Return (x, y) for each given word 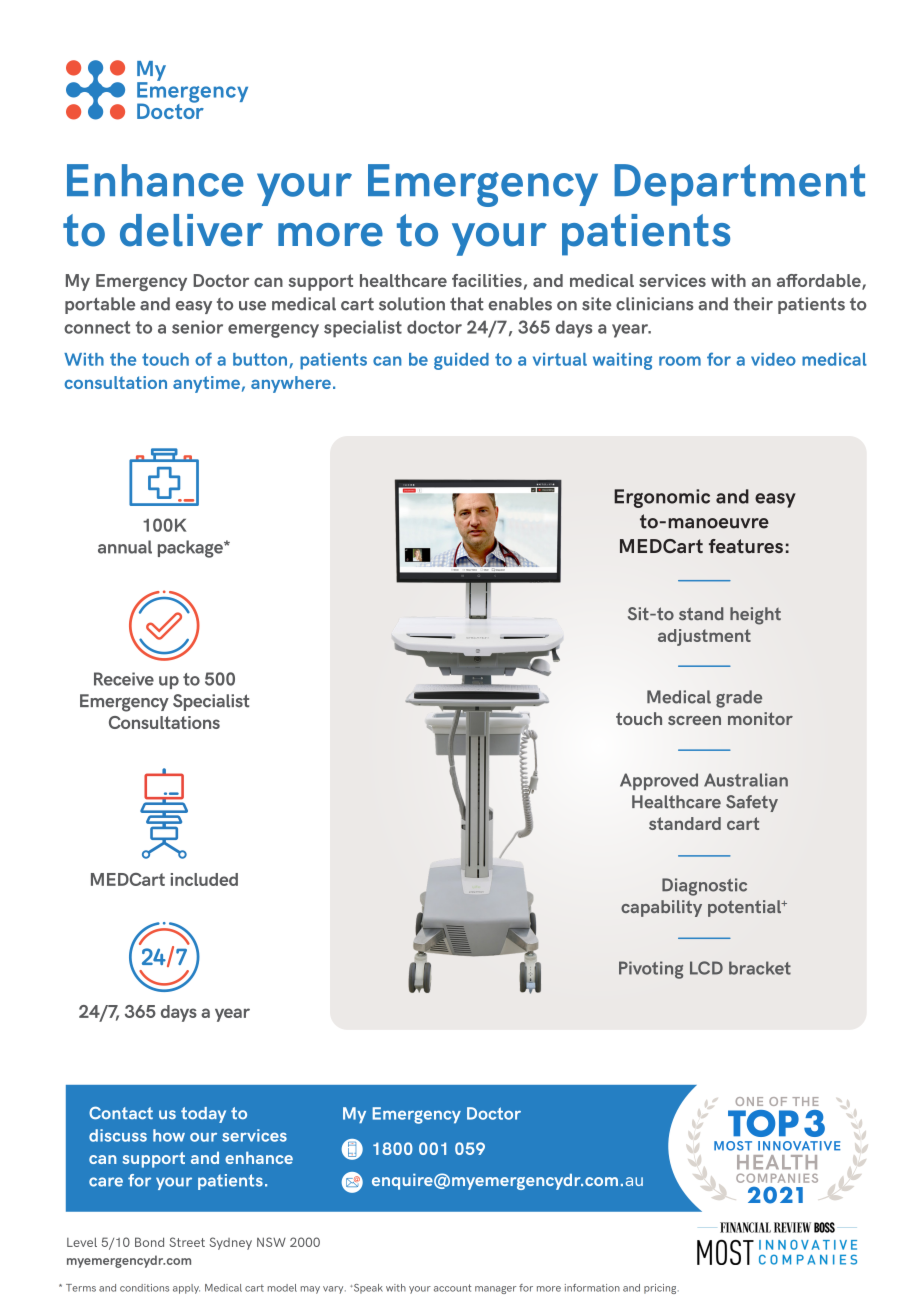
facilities (487, 280)
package (191, 549)
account (452, 1288)
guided (461, 361)
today (203, 1115)
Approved (659, 781)
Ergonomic (662, 498)
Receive (124, 679)
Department (739, 185)
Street (187, 1242)
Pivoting (651, 970)
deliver (191, 230)
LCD (706, 968)
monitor (760, 718)
